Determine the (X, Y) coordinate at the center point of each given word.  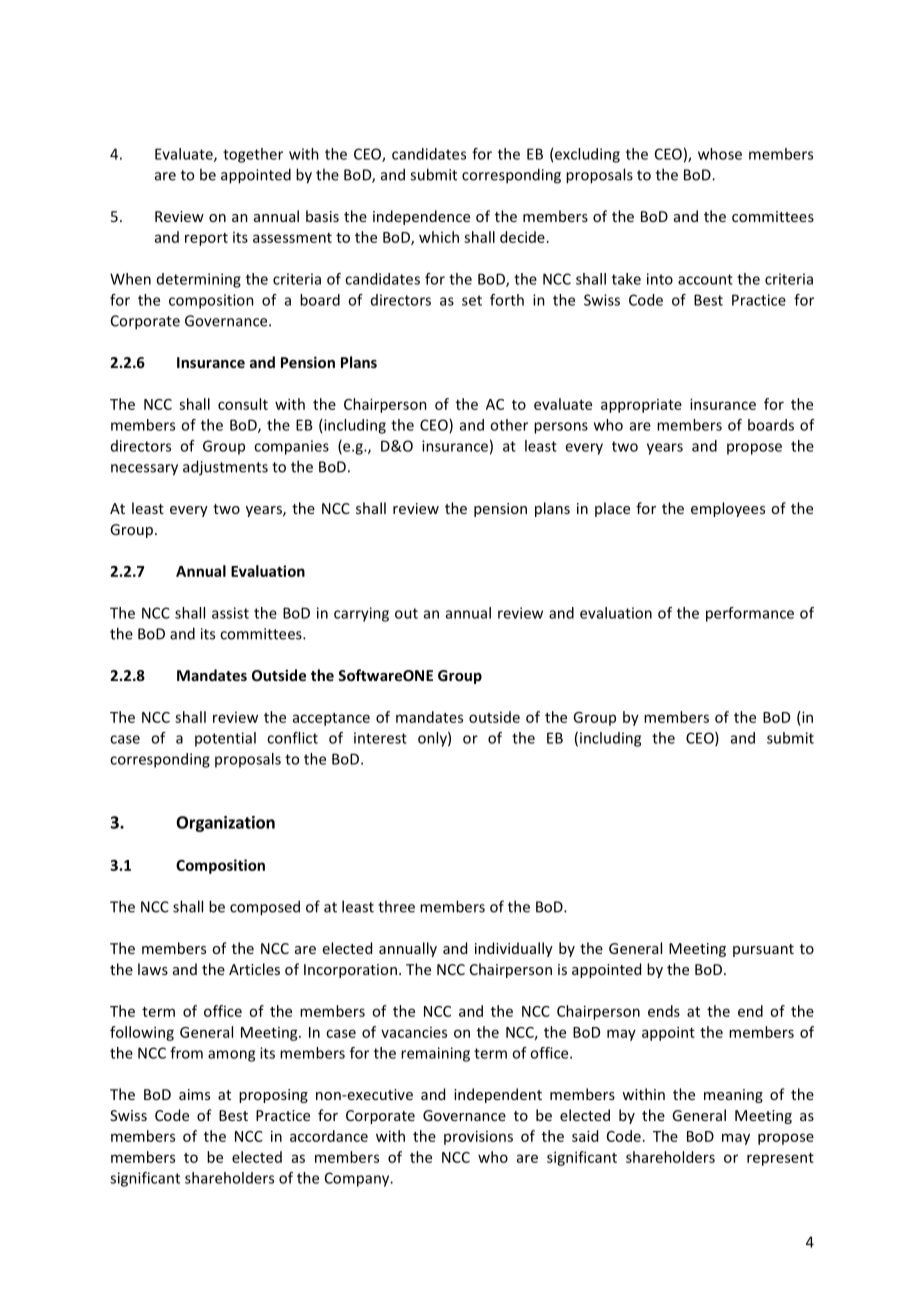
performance (750, 614)
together (253, 155)
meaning (733, 1096)
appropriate (641, 406)
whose (720, 154)
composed (265, 908)
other (509, 425)
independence (421, 217)
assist (230, 613)
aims (194, 1094)
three (396, 906)
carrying (361, 614)
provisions (478, 1137)
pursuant (763, 950)
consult (243, 404)
